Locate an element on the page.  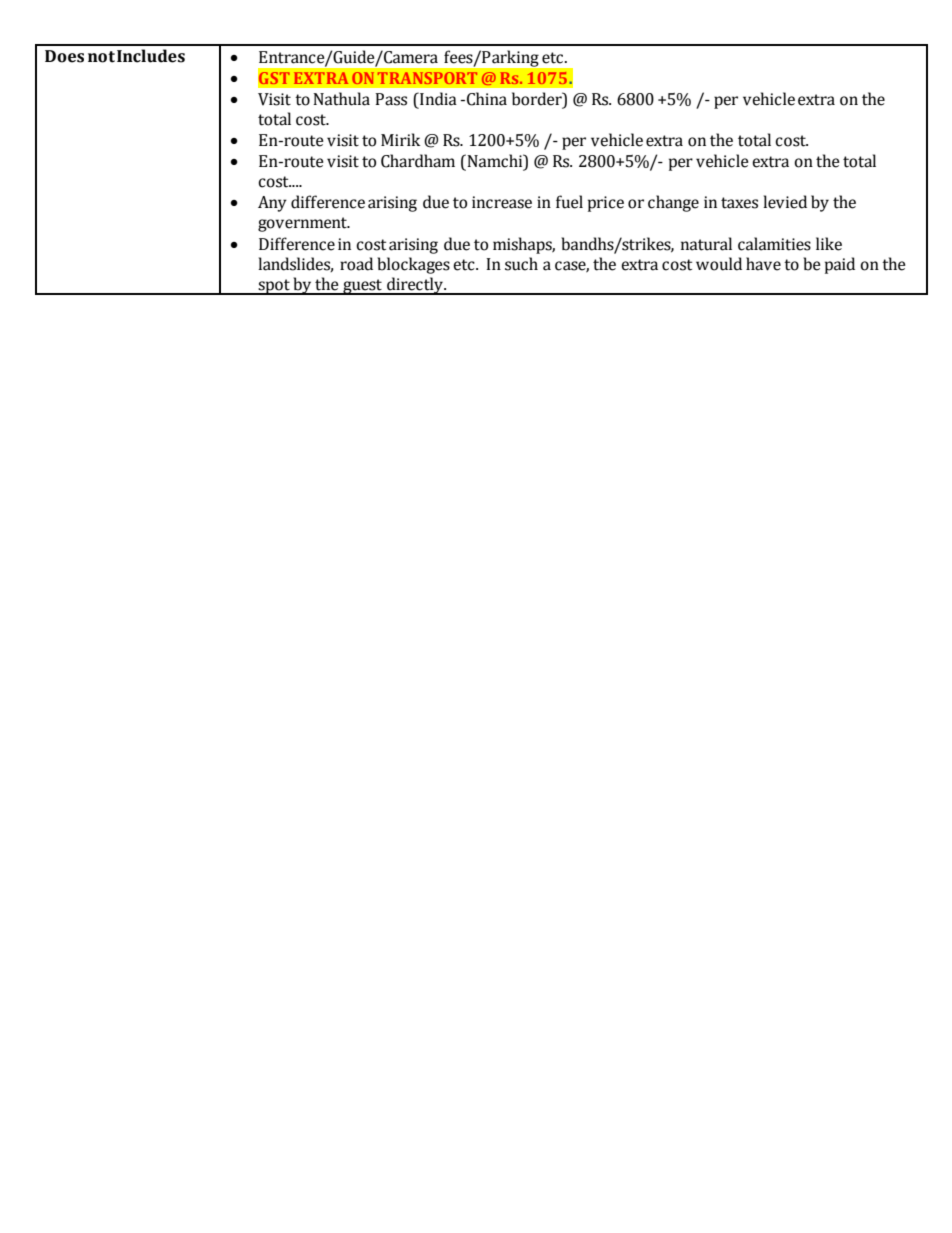
India is located at coordinates (437, 99).
